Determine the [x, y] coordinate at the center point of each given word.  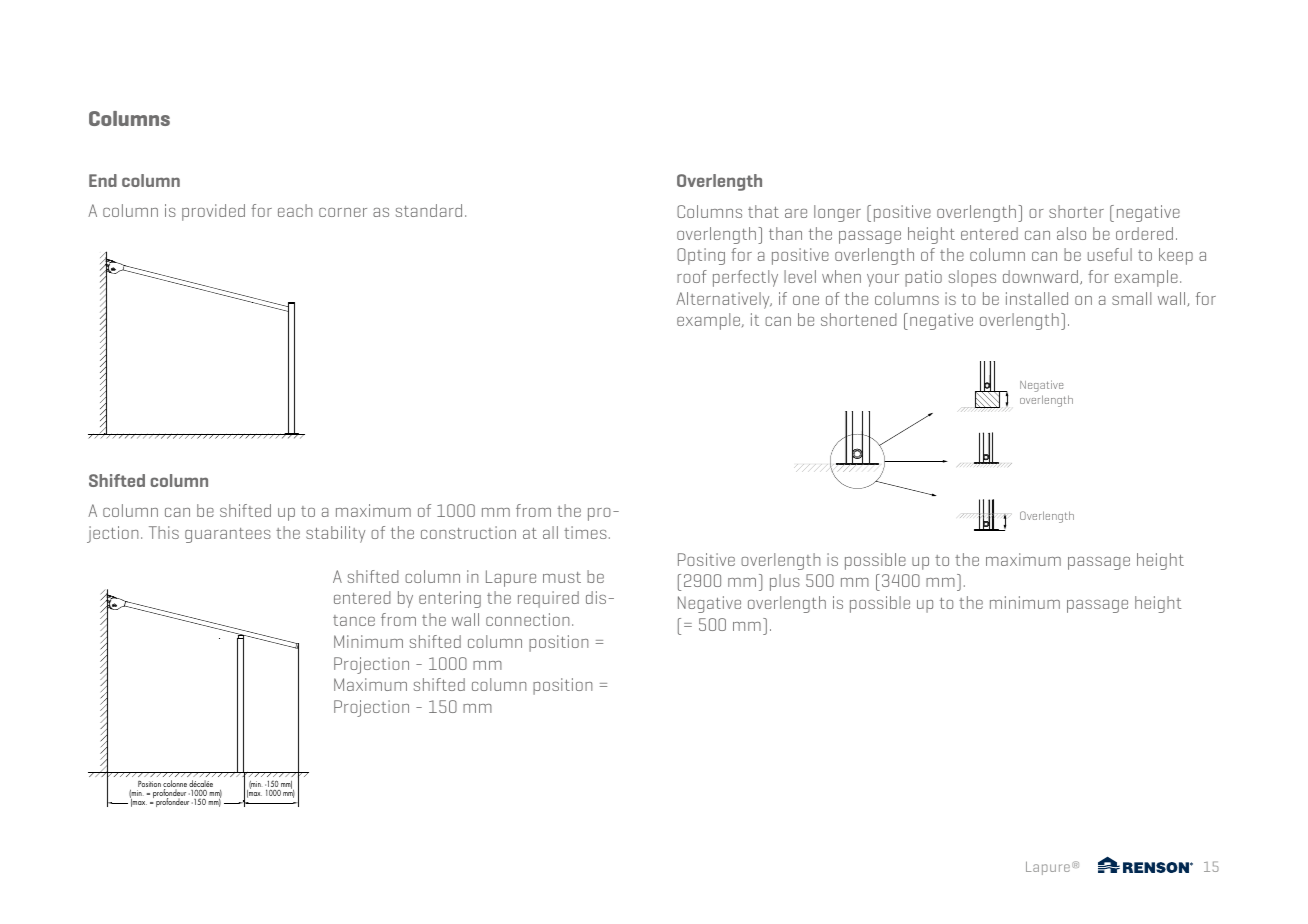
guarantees [228, 535]
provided [213, 212]
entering [450, 599]
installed [1037, 298]
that [763, 211]
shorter [1076, 211]
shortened [859, 319]
